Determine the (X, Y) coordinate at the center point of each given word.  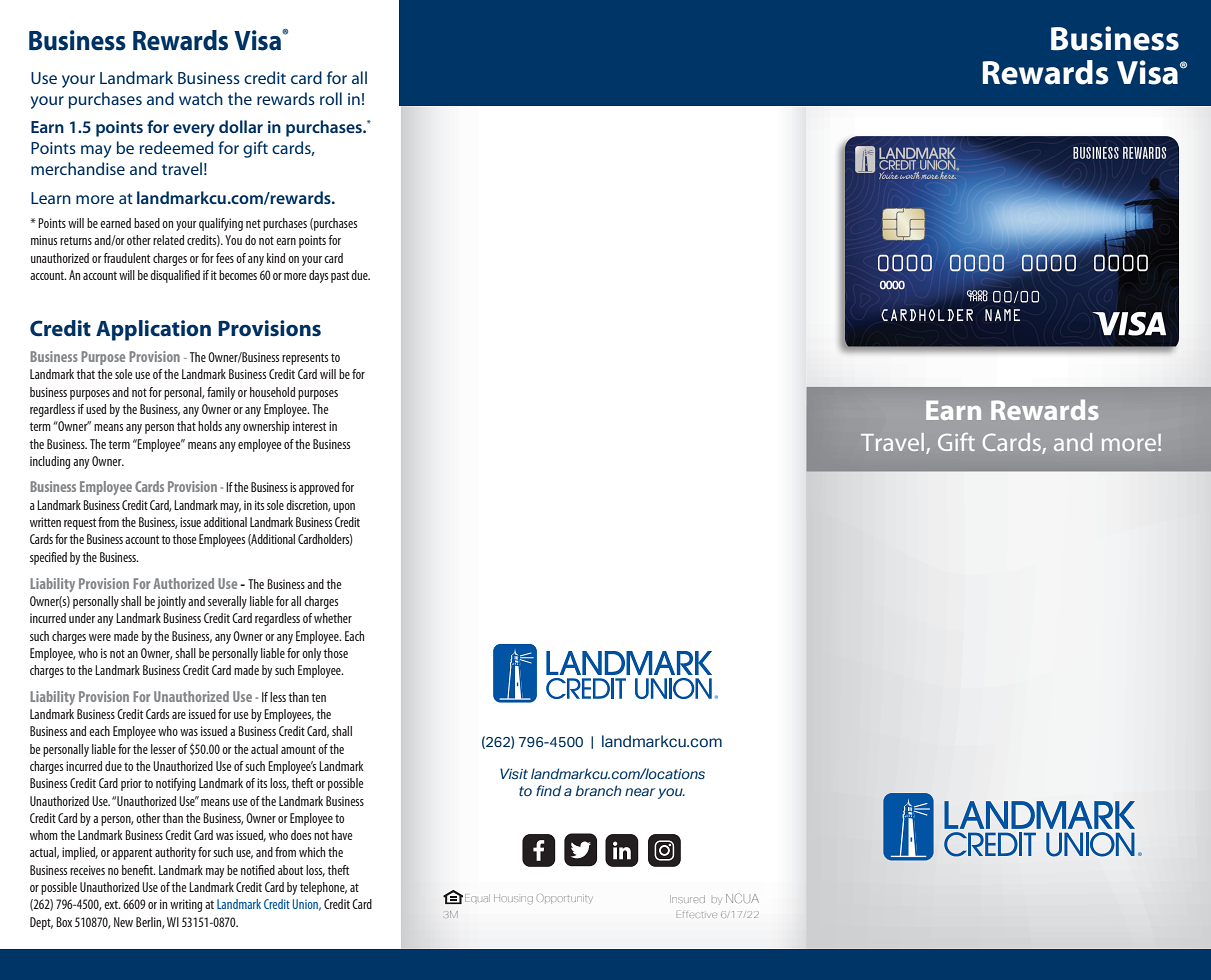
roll (331, 98)
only (311, 654)
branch (599, 790)
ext (112, 904)
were (100, 637)
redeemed (176, 147)
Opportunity (565, 899)
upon (344, 508)
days (318, 276)
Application (153, 330)
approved (319, 488)
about (290, 870)
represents (305, 359)
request (80, 524)
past (340, 277)
